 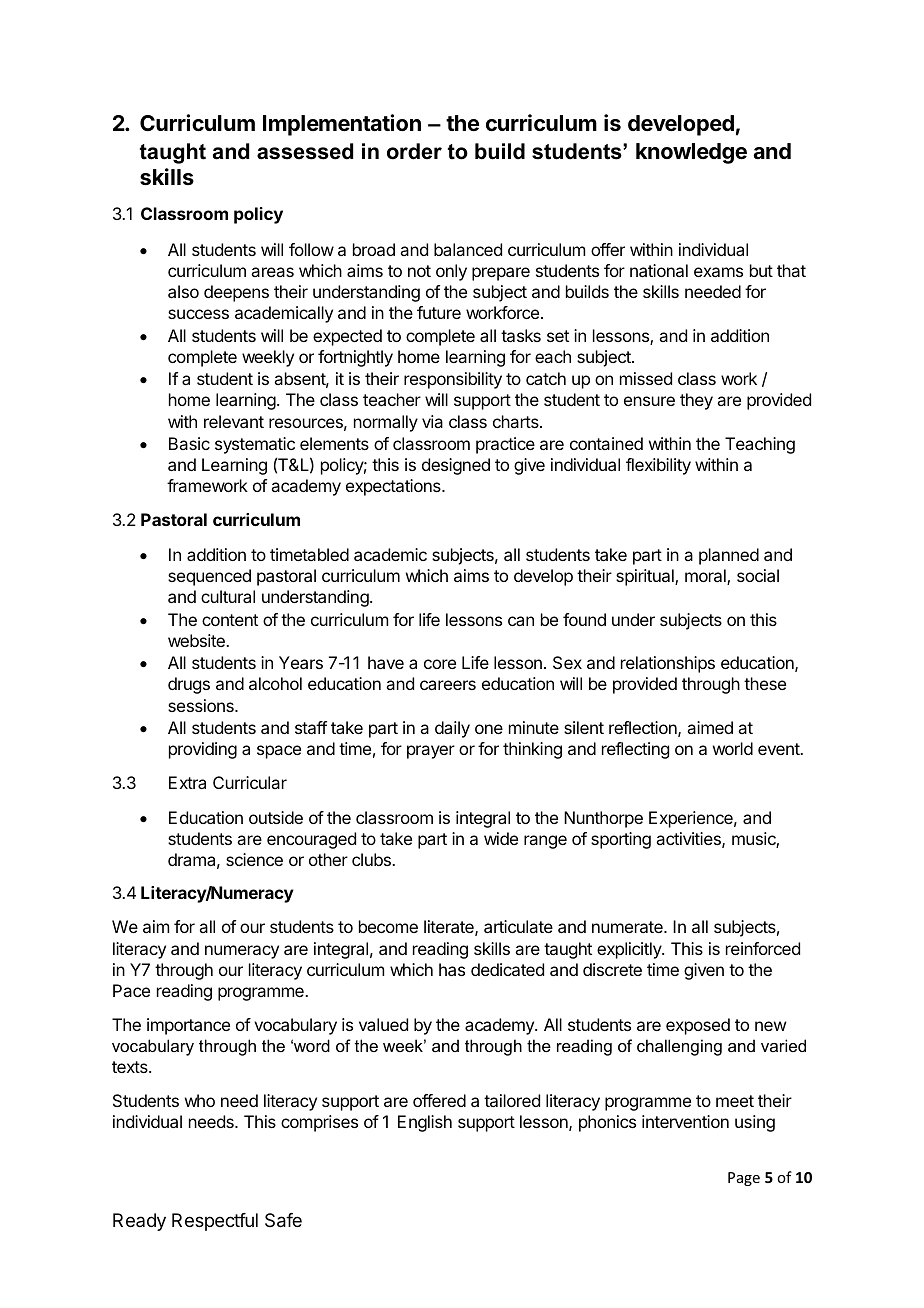 I want to click on Respectful, so click(x=215, y=1222).
